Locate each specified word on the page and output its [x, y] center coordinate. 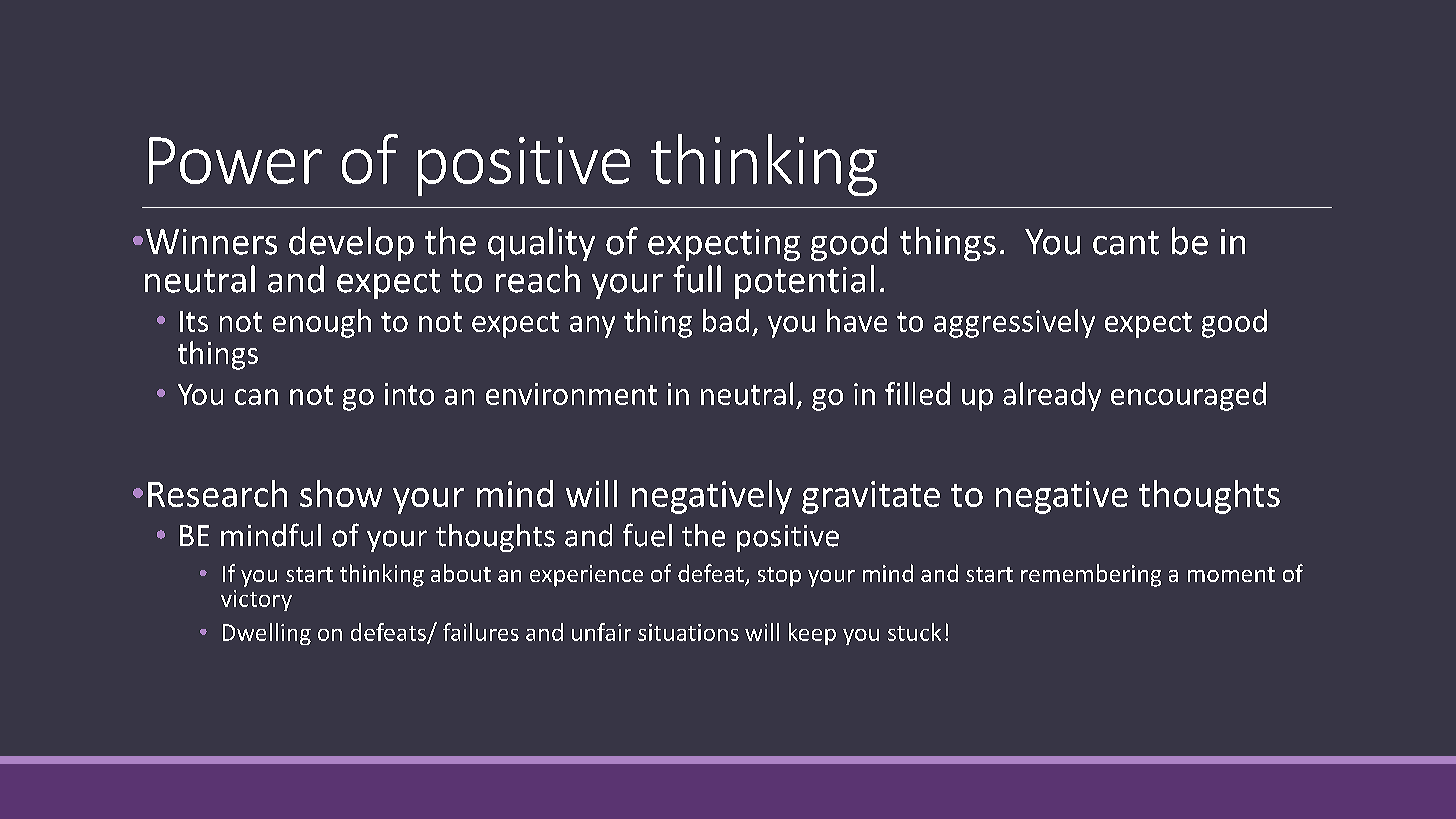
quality [541, 244]
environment [571, 394]
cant [1126, 243]
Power [235, 160]
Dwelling [267, 634]
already [1052, 396]
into [409, 394]
